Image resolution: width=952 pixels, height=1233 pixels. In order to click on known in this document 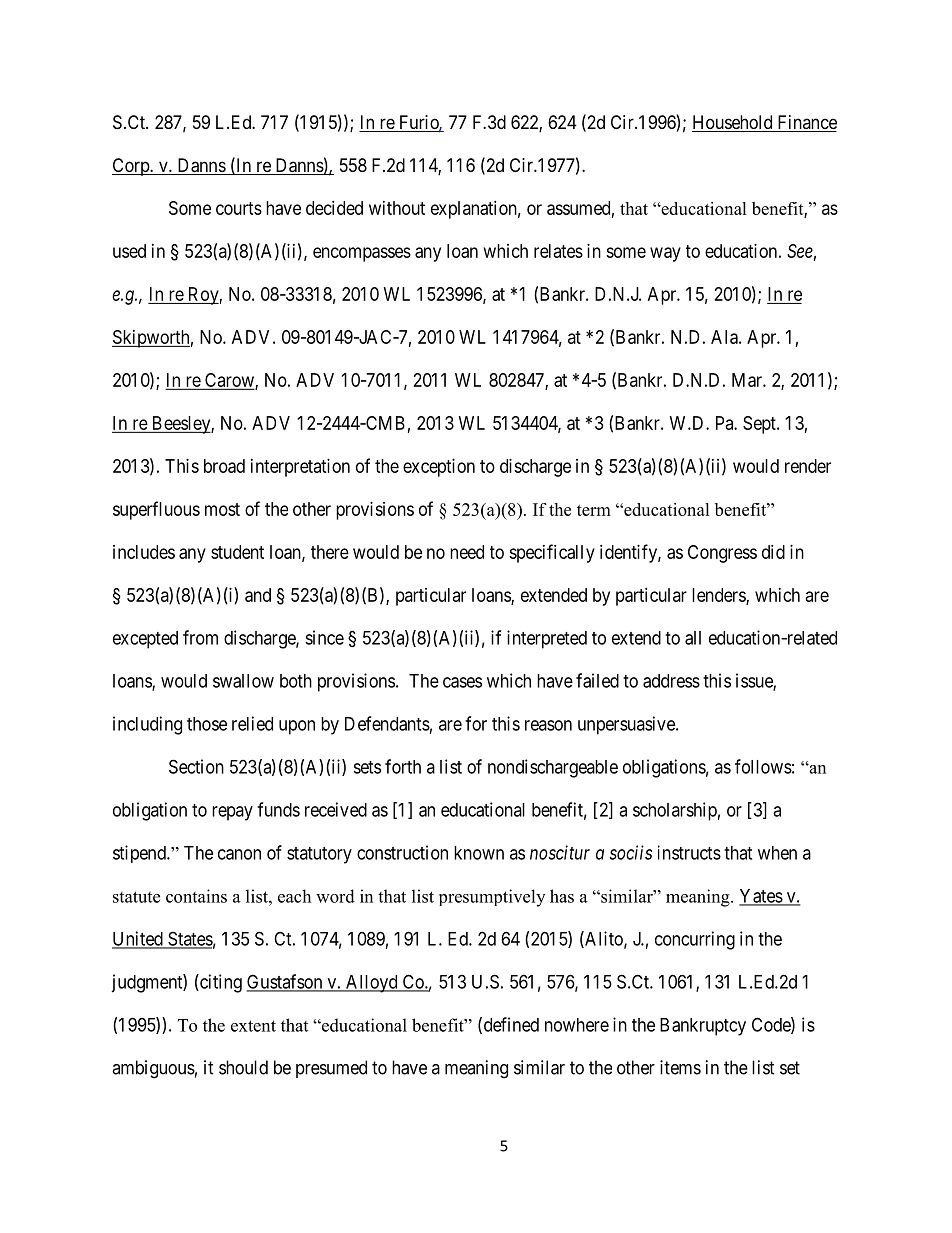, I will do `click(479, 853)`.
